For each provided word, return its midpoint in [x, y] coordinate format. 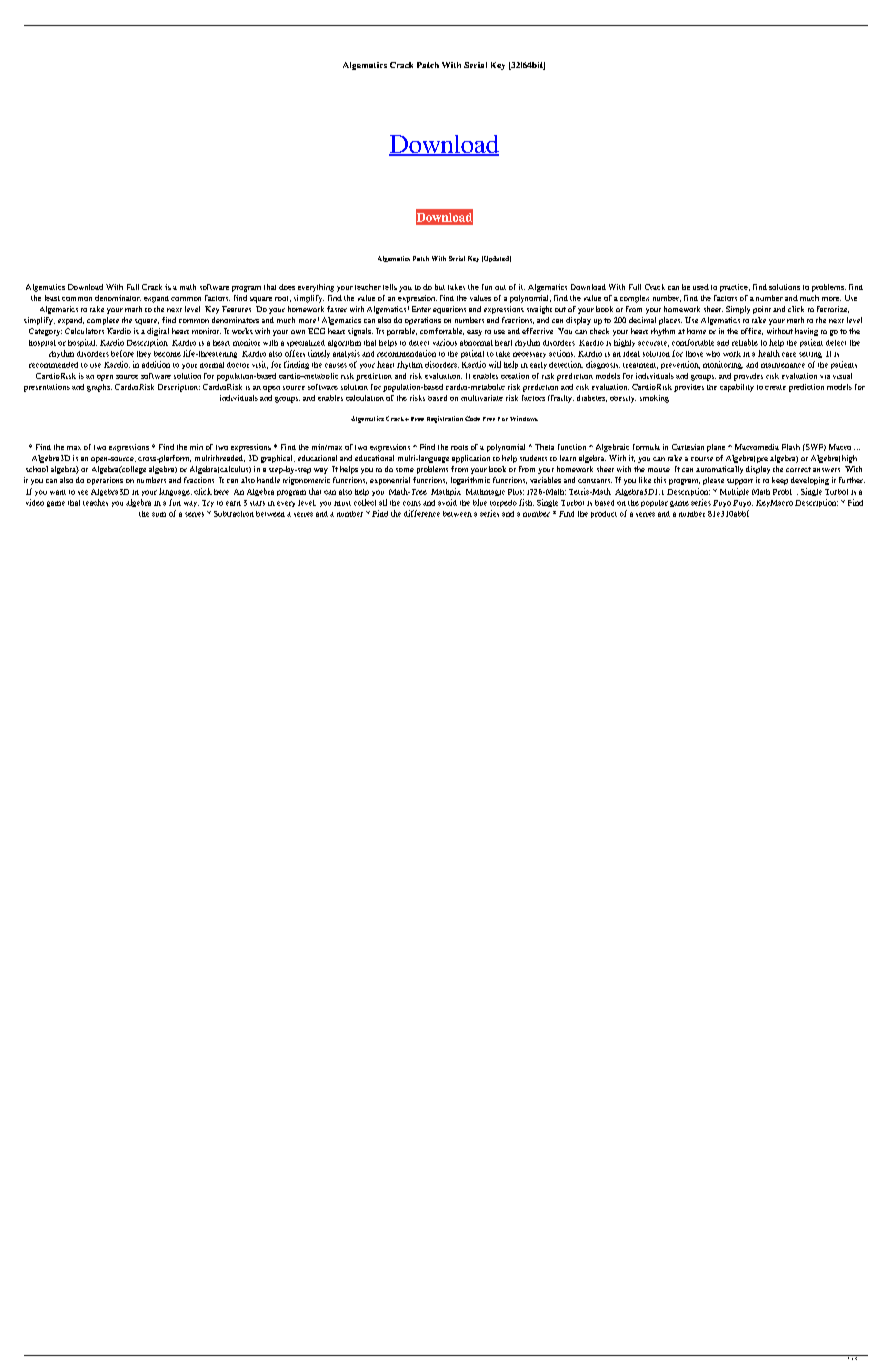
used [701, 287]
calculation [365, 398]
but [440, 287]
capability [737, 388]
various [445, 342]
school [37, 469]
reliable [745, 342]
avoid [447, 502]
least [52, 298]
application [471, 459]
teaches [95, 502]
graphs [99, 388]
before [122, 353]
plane [716, 448]
